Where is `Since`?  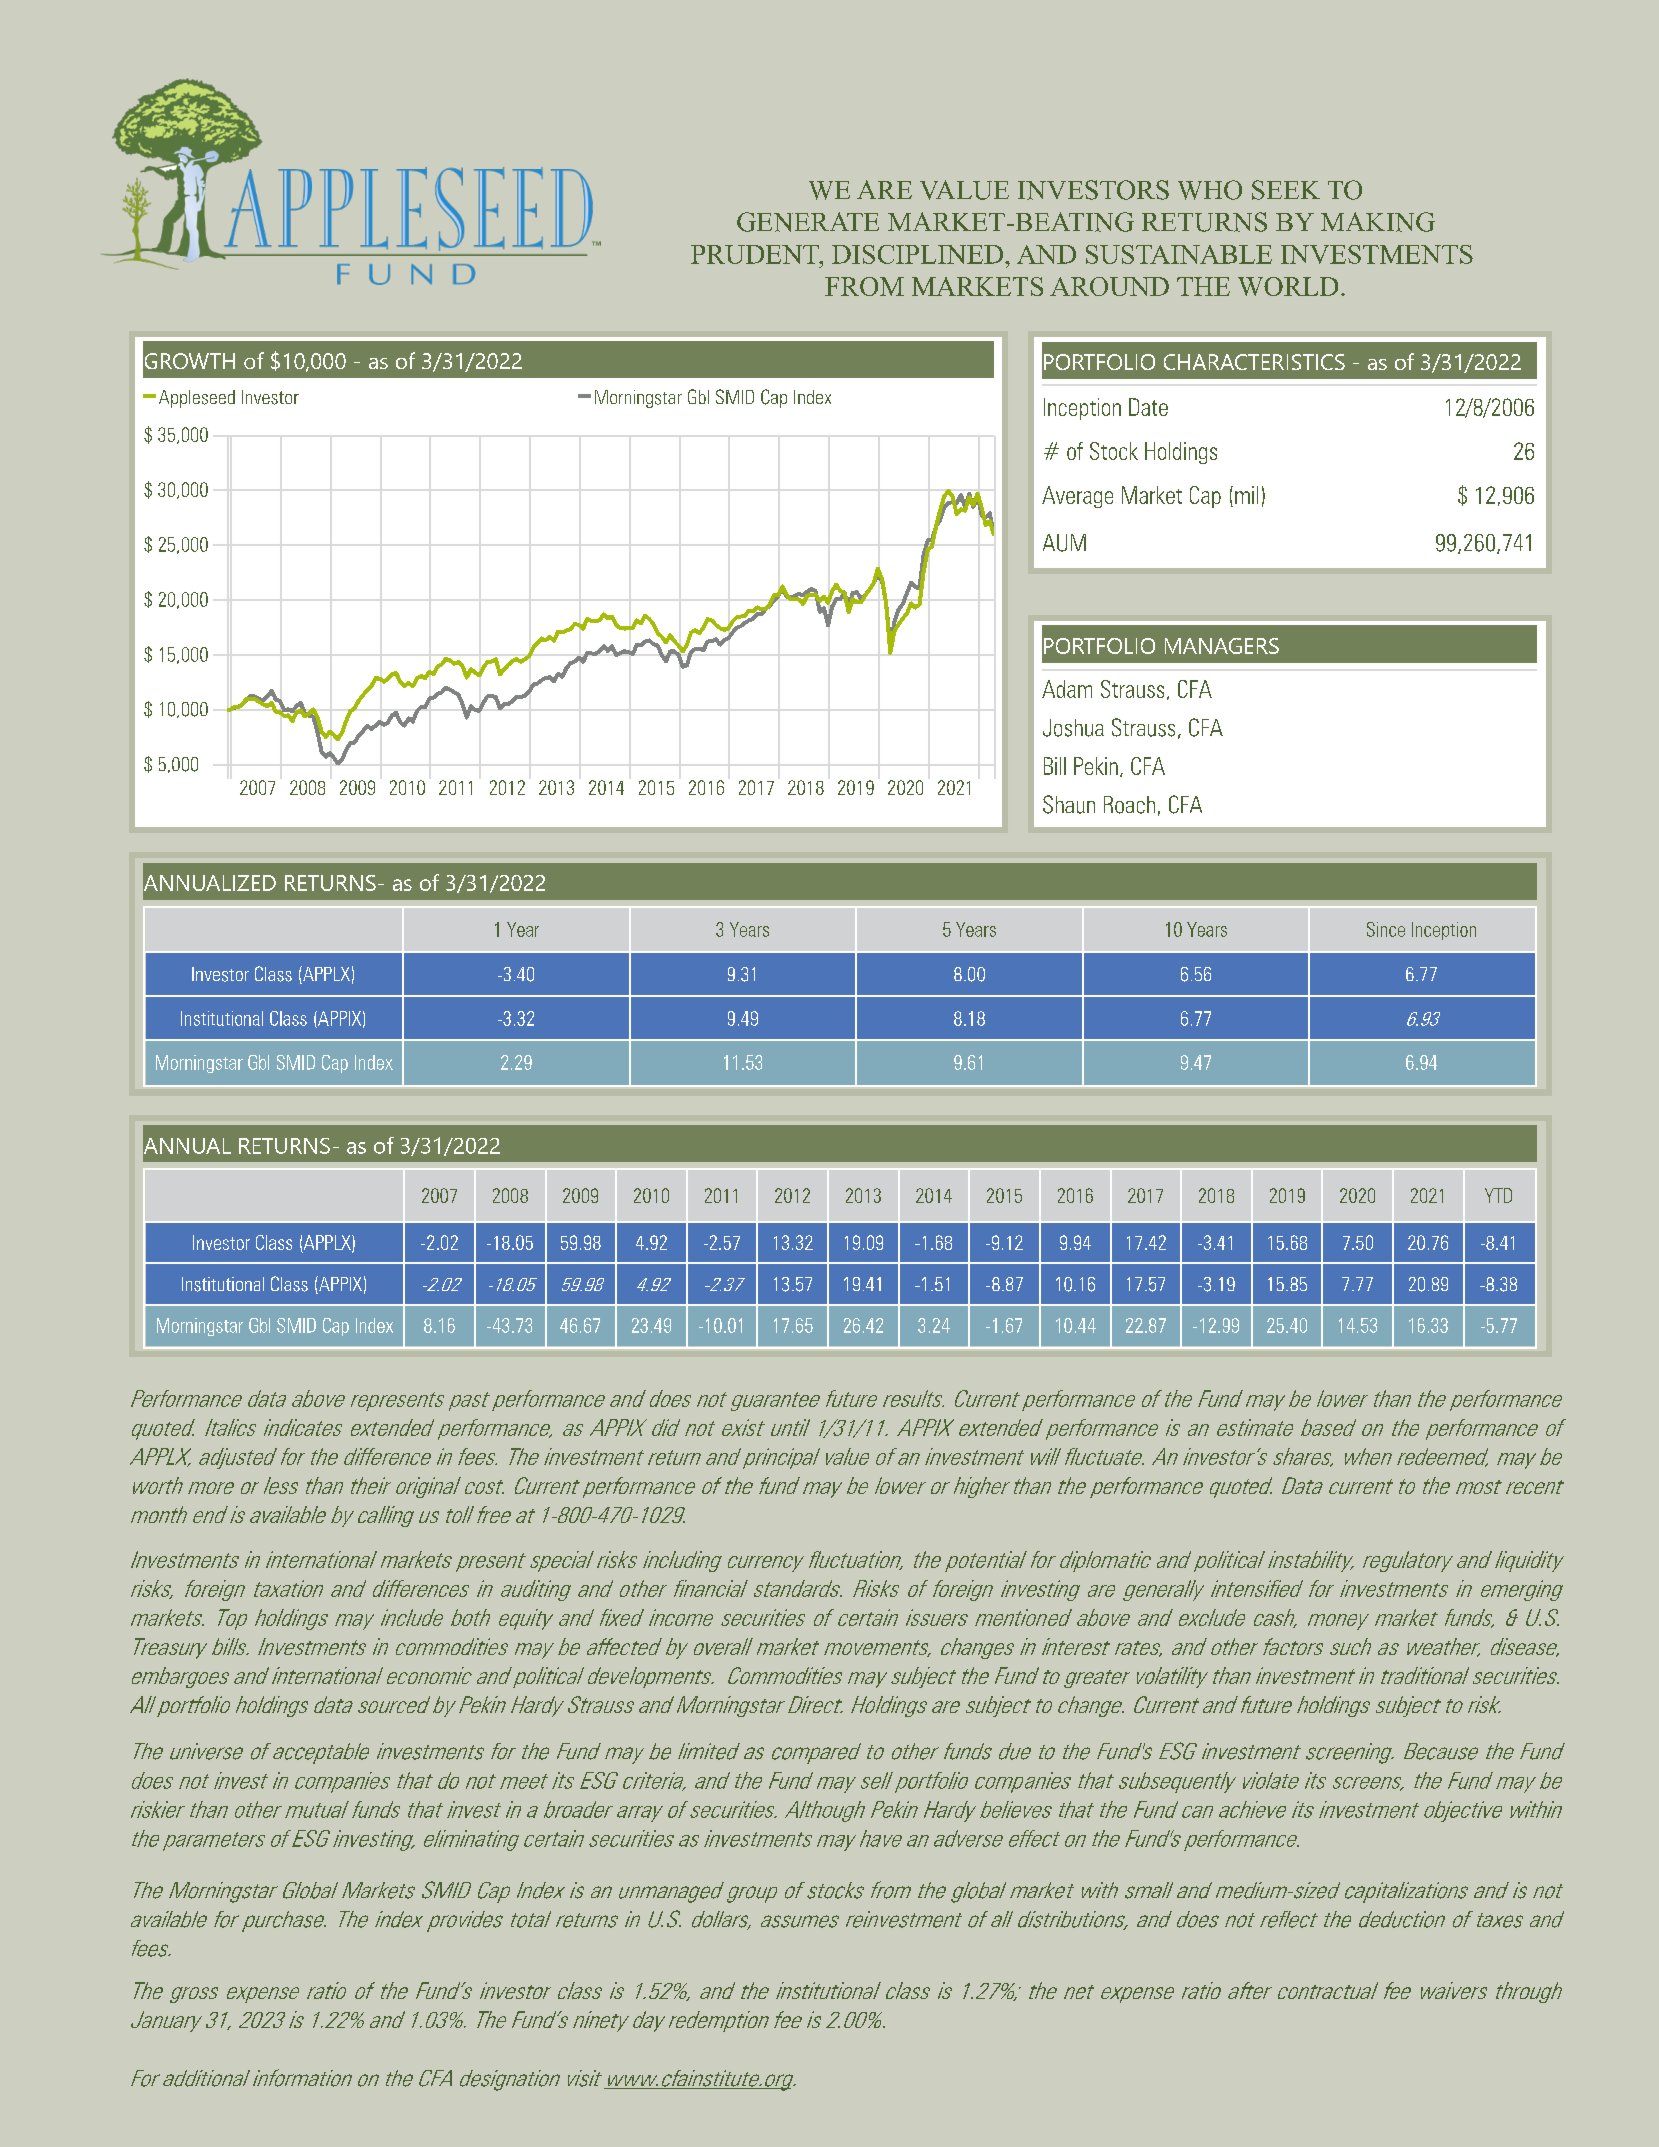 Since is located at coordinates (1386, 929).
